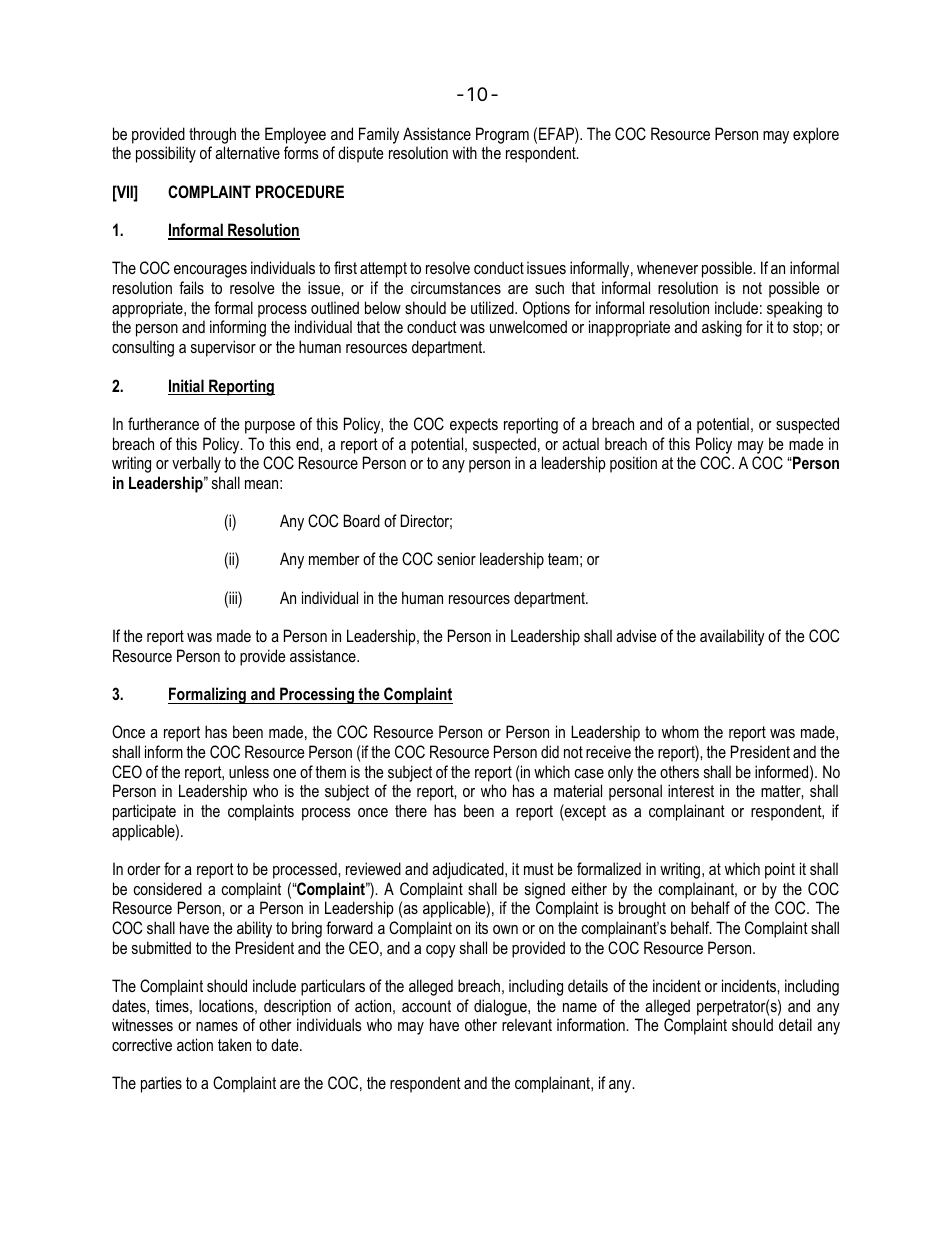 This image has height=1233, width=952. What do you see at coordinates (642, 909) in the image?
I see `brought` at bounding box center [642, 909].
